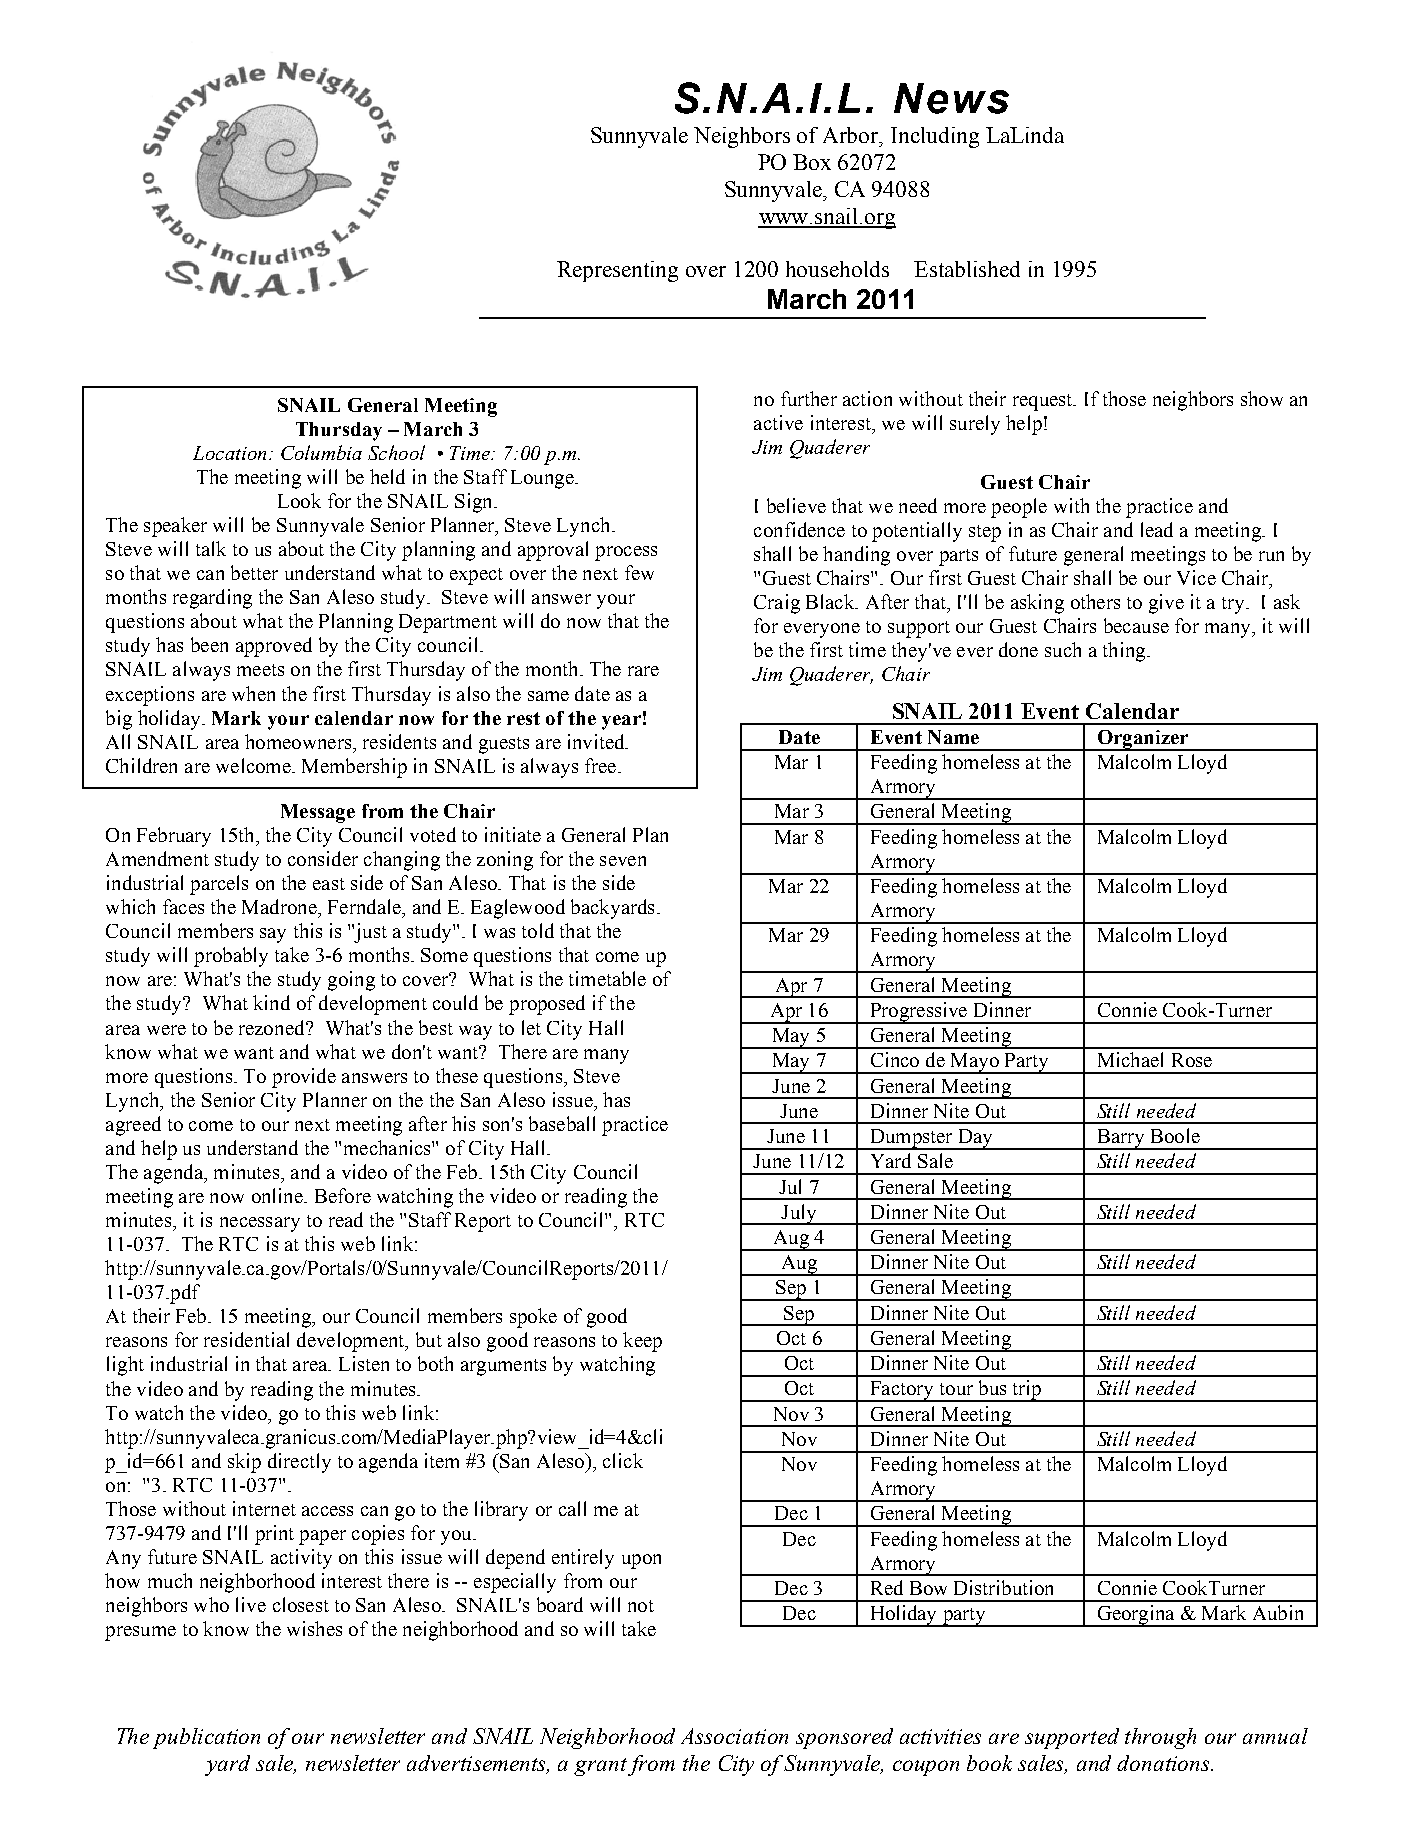  Describe the element at coordinates (967, 269) in the image. I see `Established` at that location.
